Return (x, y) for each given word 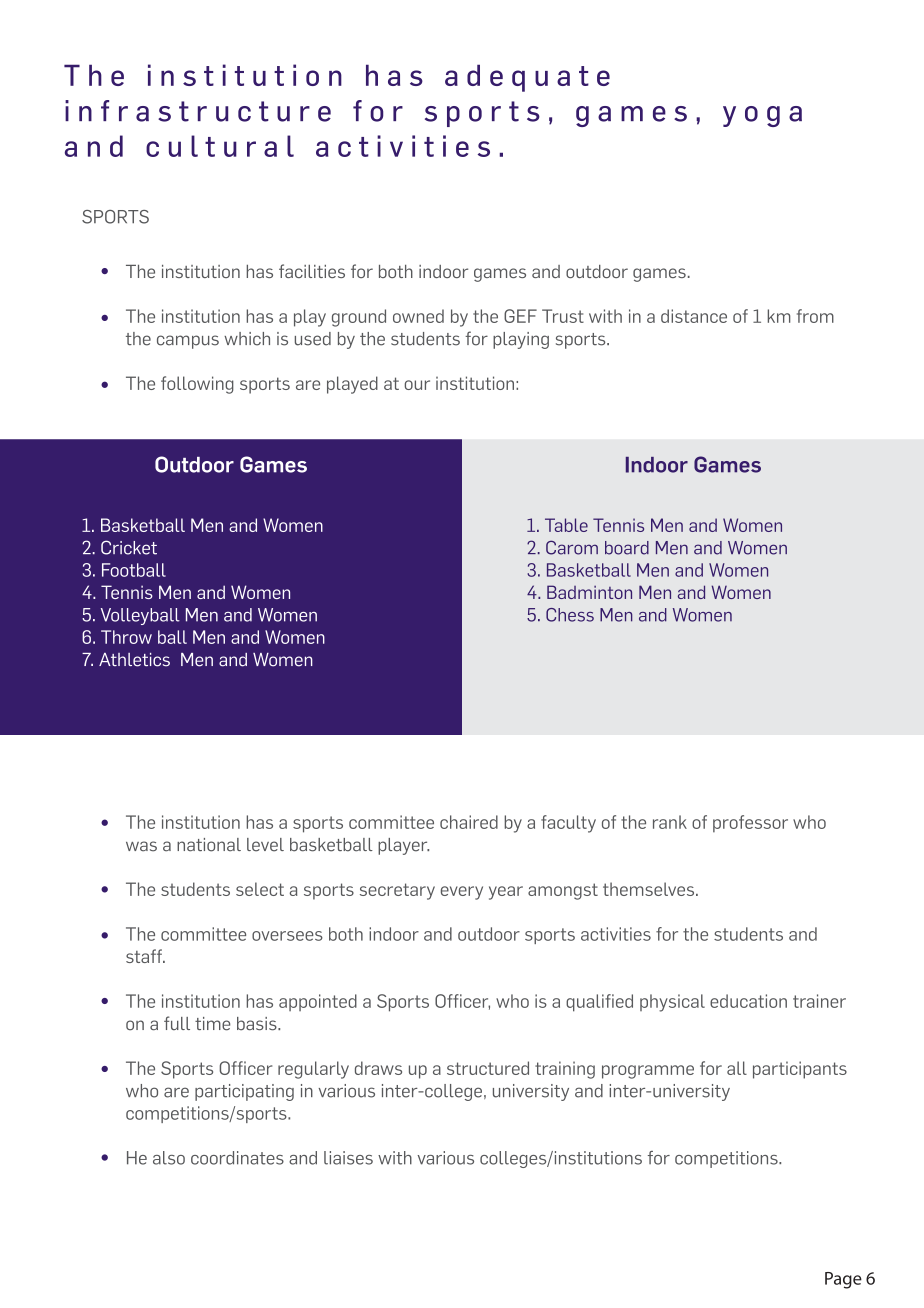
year (506, 893)
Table (566, 525)
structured (488, 1068)
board (627, 548)
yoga (762, 116)
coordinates (237, 1158)
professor (750, 823)
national (209, 845)
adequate (527, 78)
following (197, 385)
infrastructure (198, 111)
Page (843, 1280)
